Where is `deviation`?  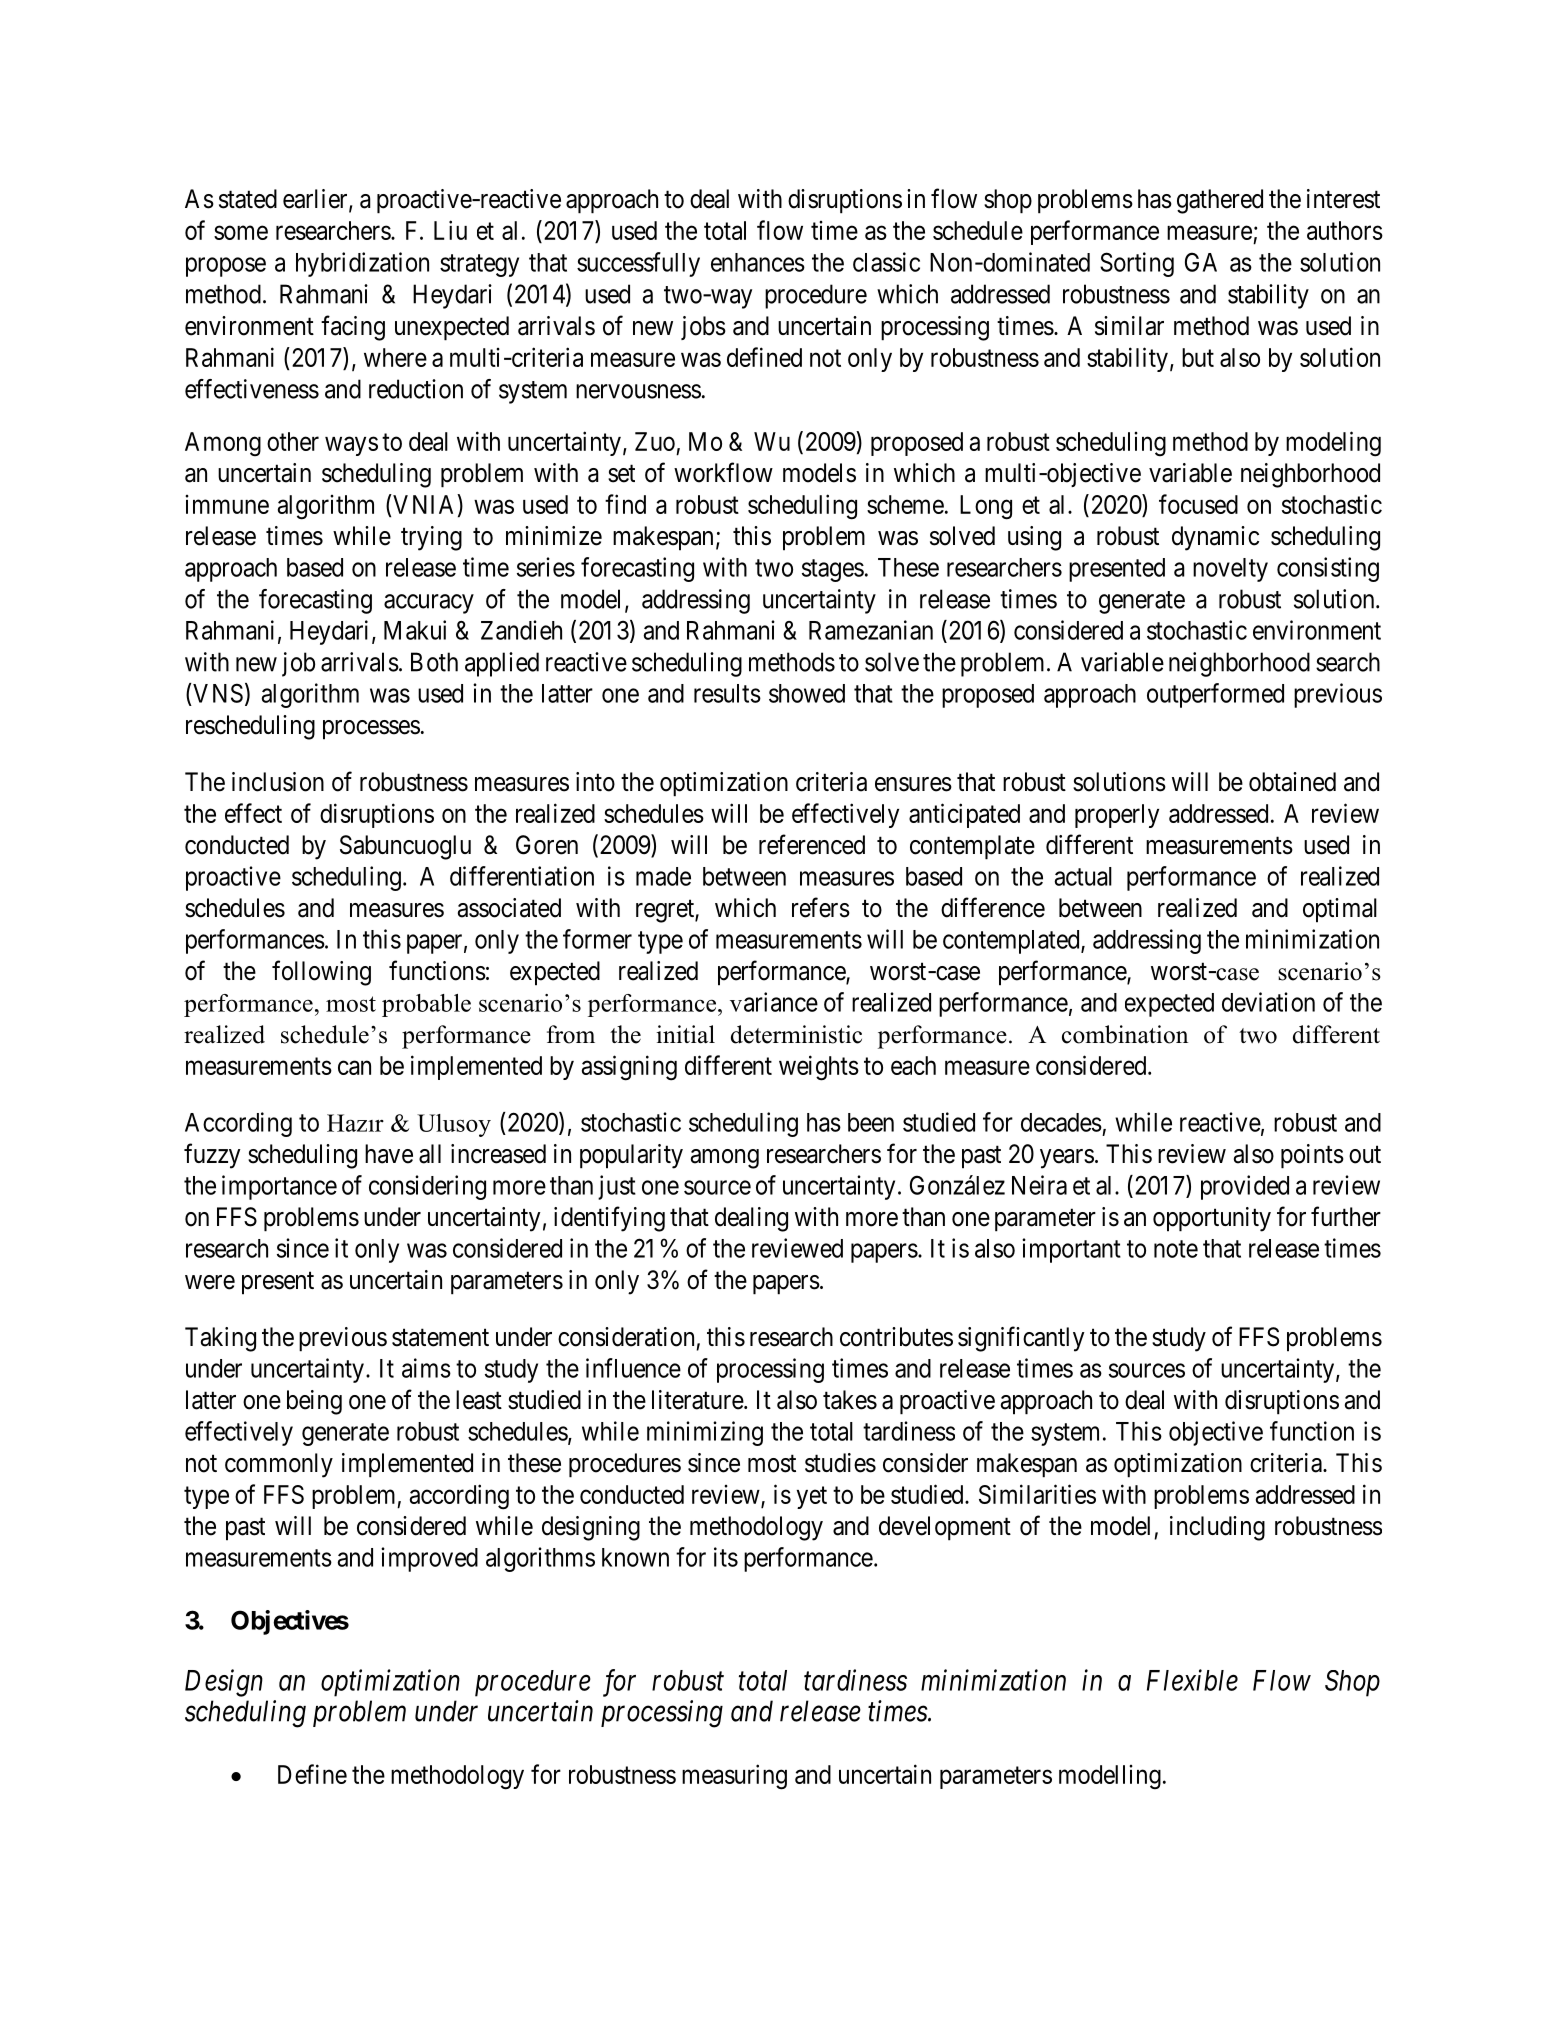 deviation is located at coordinates (1268, 1002).
